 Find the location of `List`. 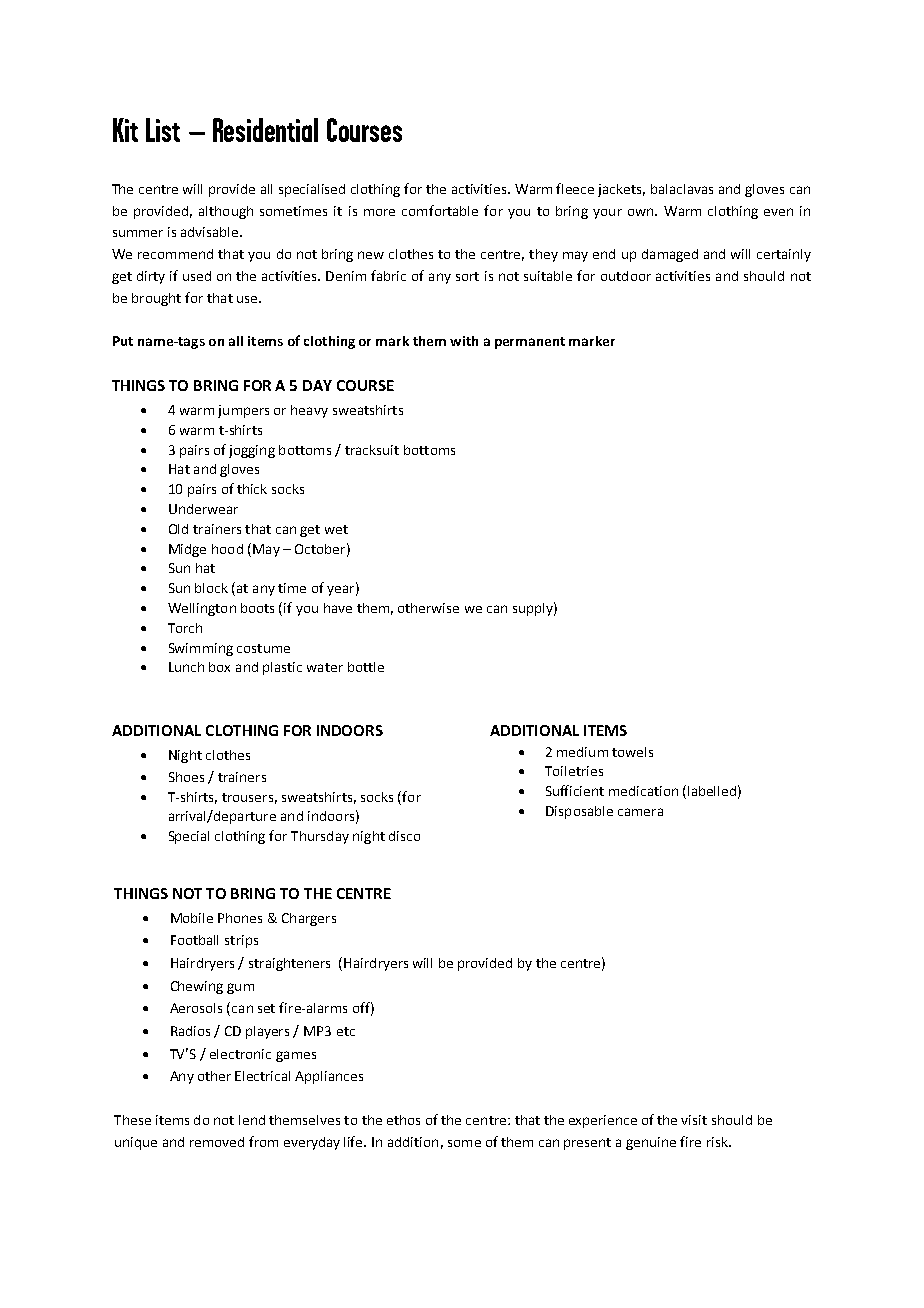

List is located at coordinates (163, 130).
